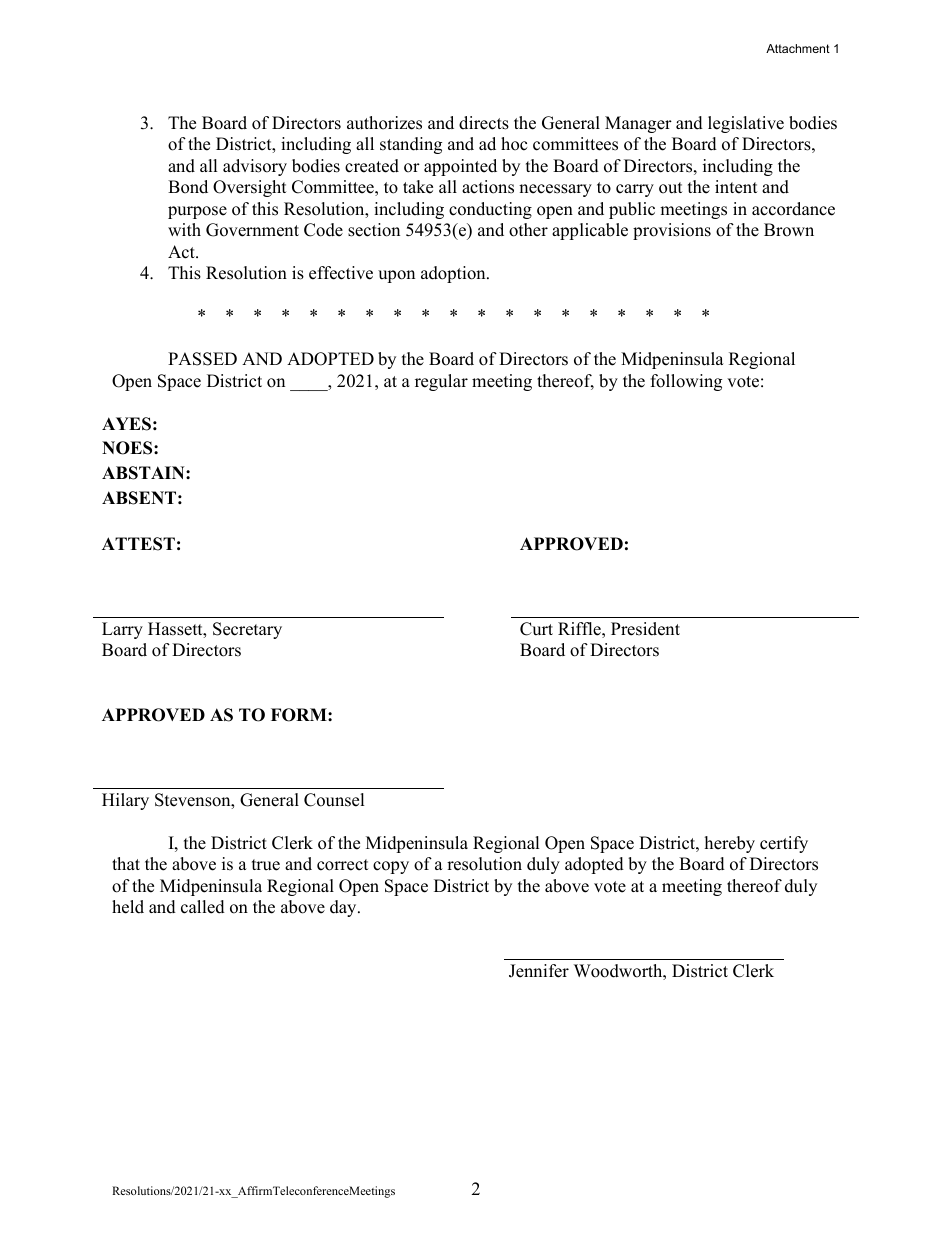  I want to click on NOES, so click(128, 448).
